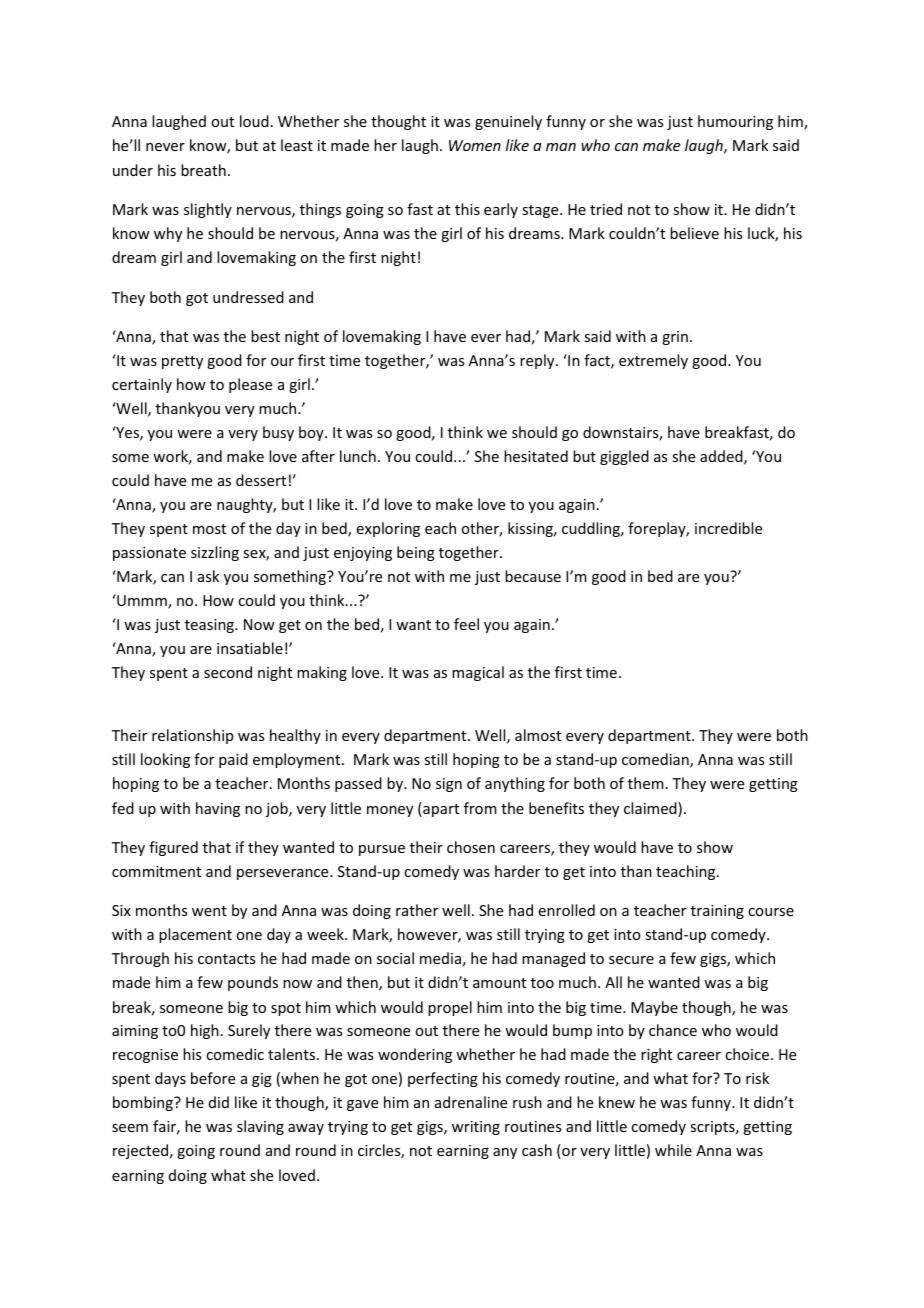  I want to click on training, so click(717, 912).
